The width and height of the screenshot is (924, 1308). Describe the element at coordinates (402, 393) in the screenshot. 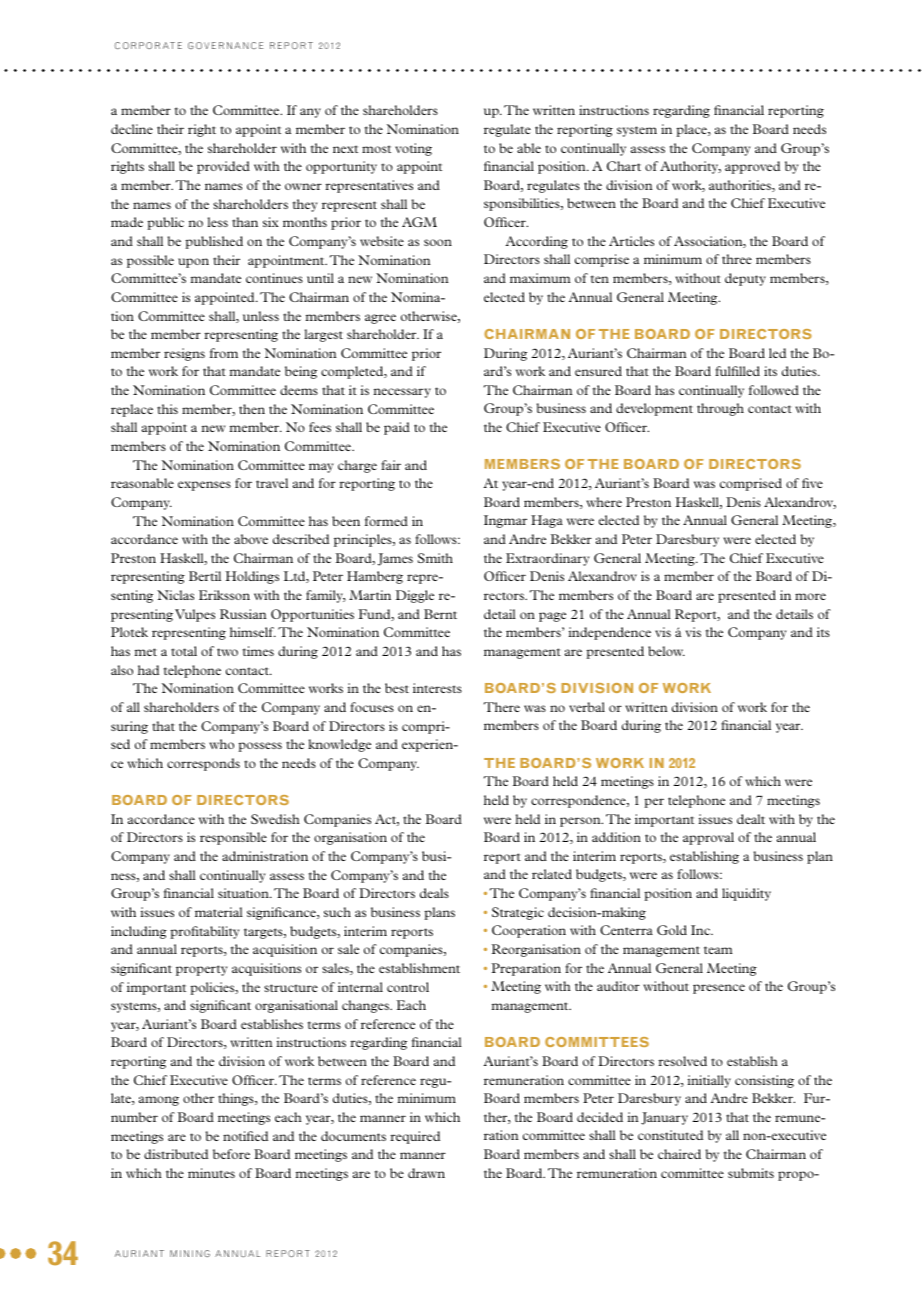

I see `necessary` at that location.
